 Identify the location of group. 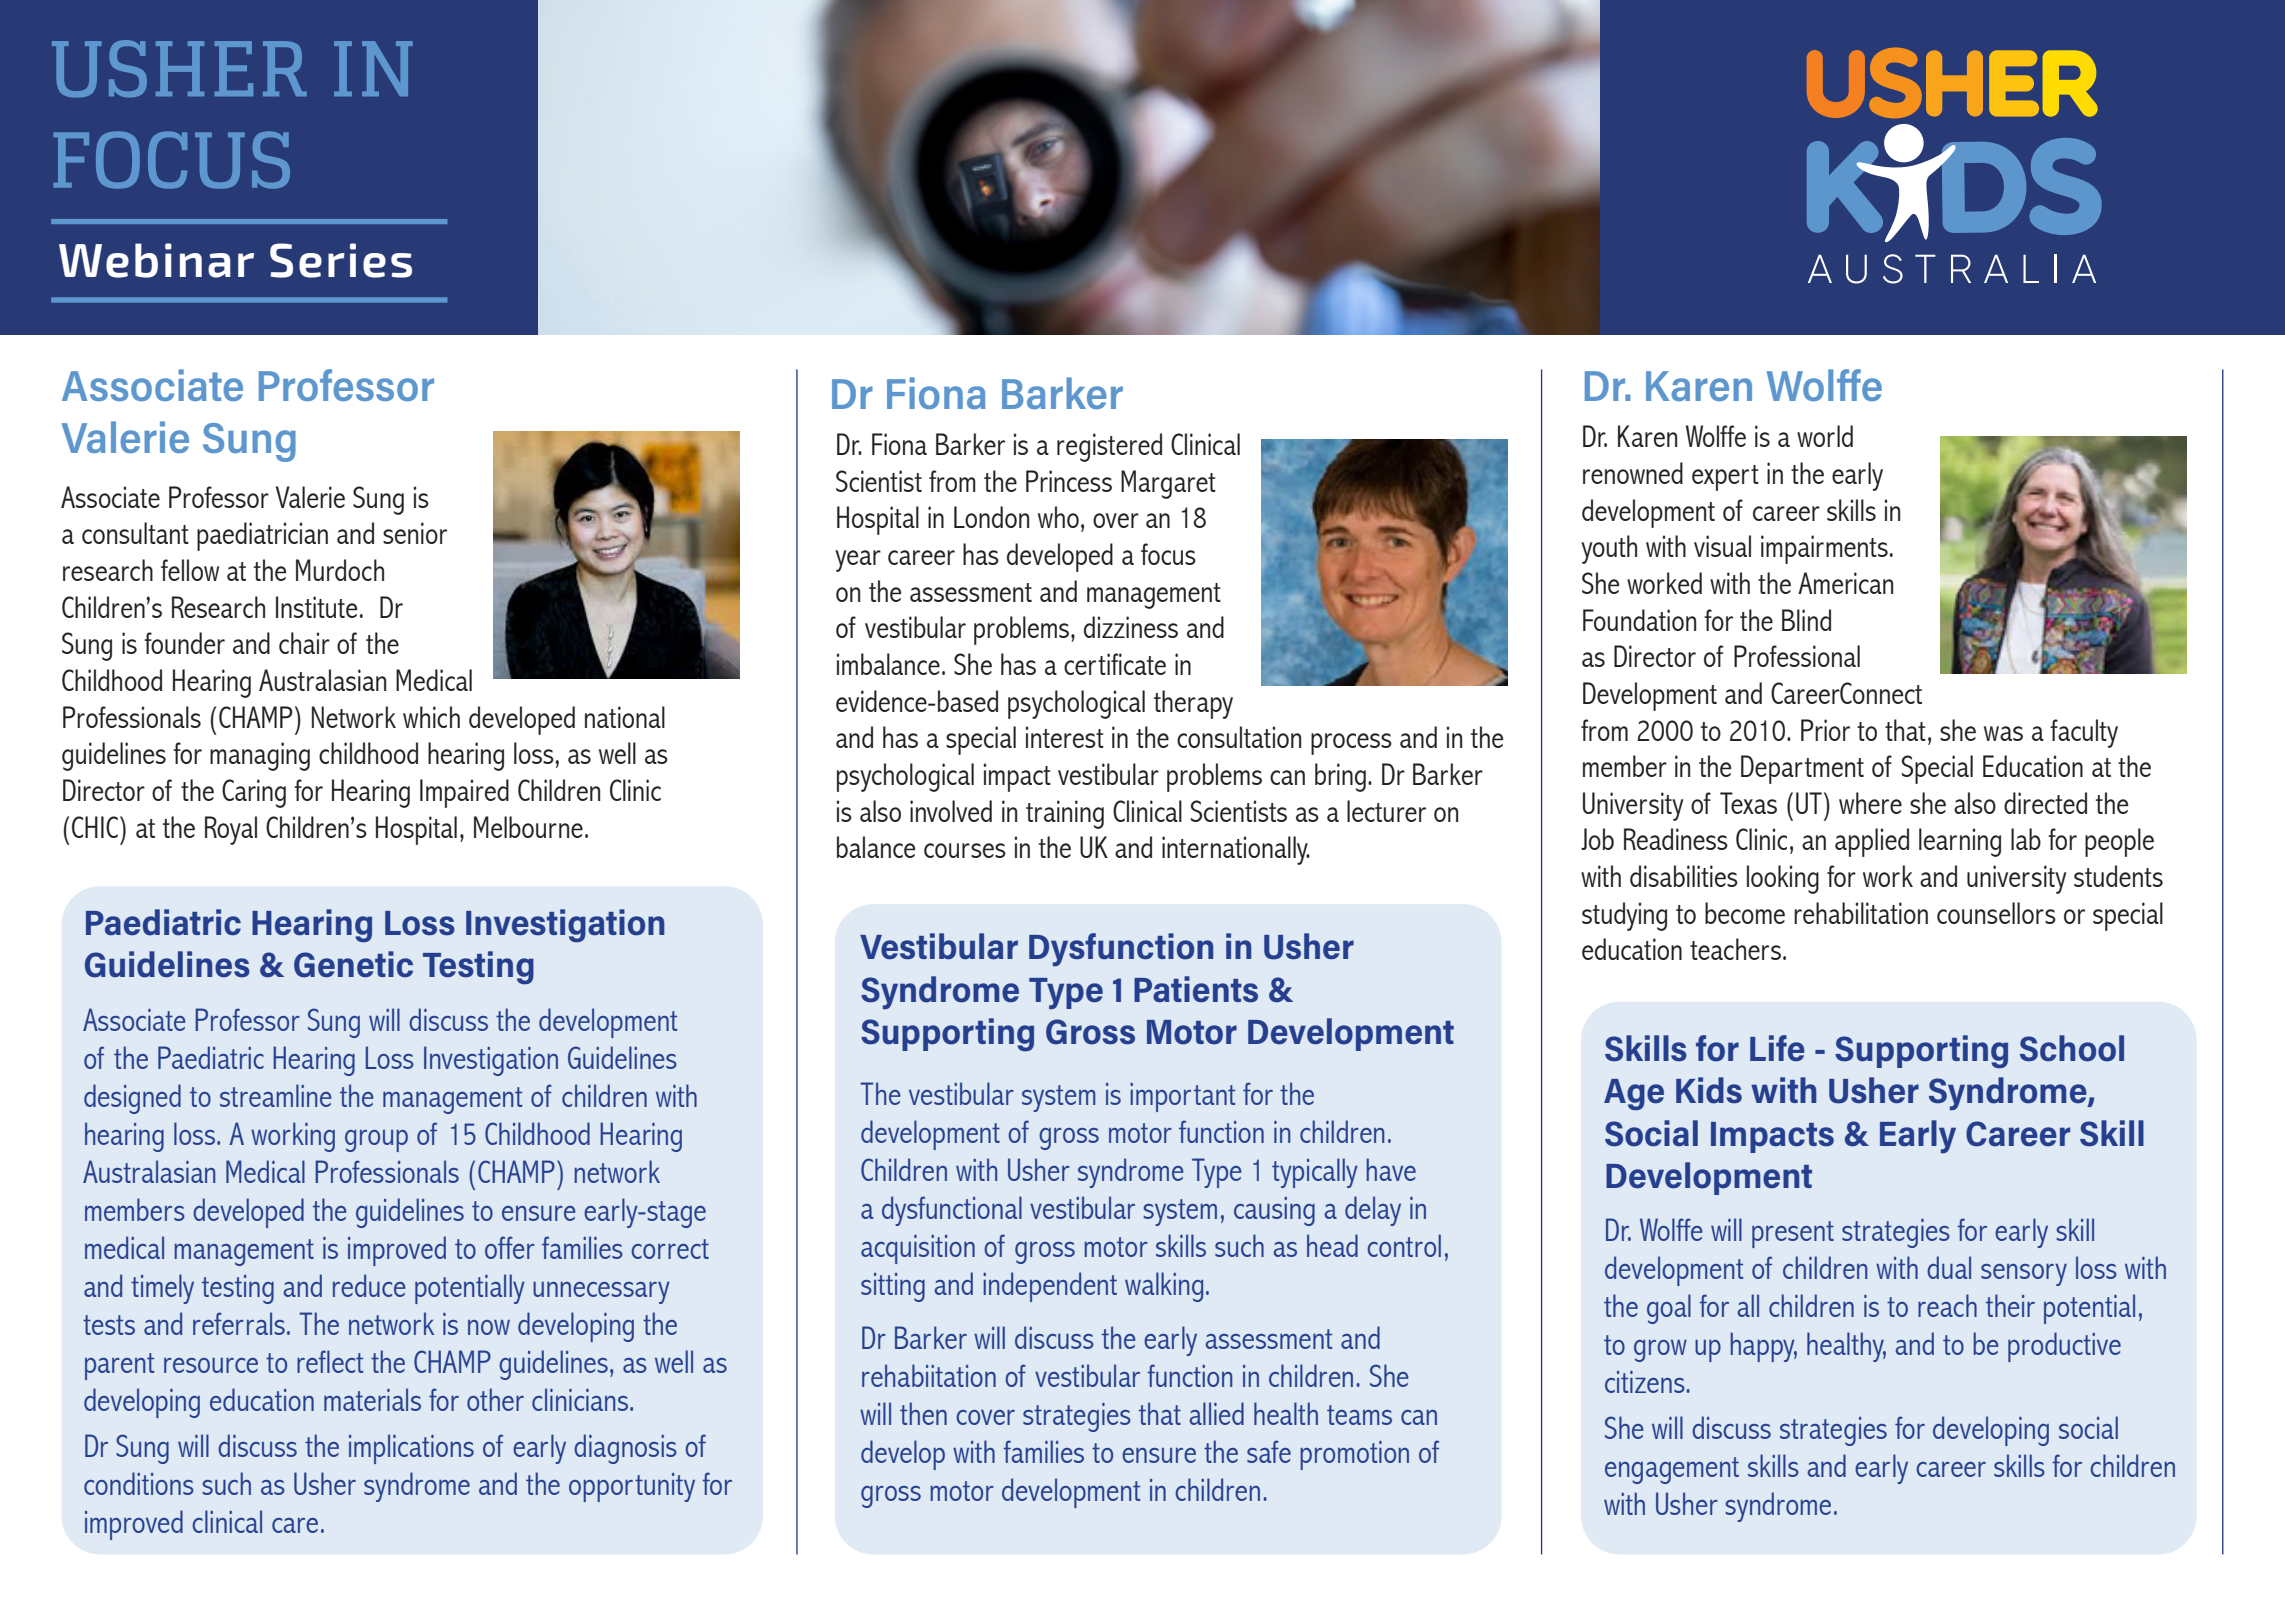
(376, 1141).
